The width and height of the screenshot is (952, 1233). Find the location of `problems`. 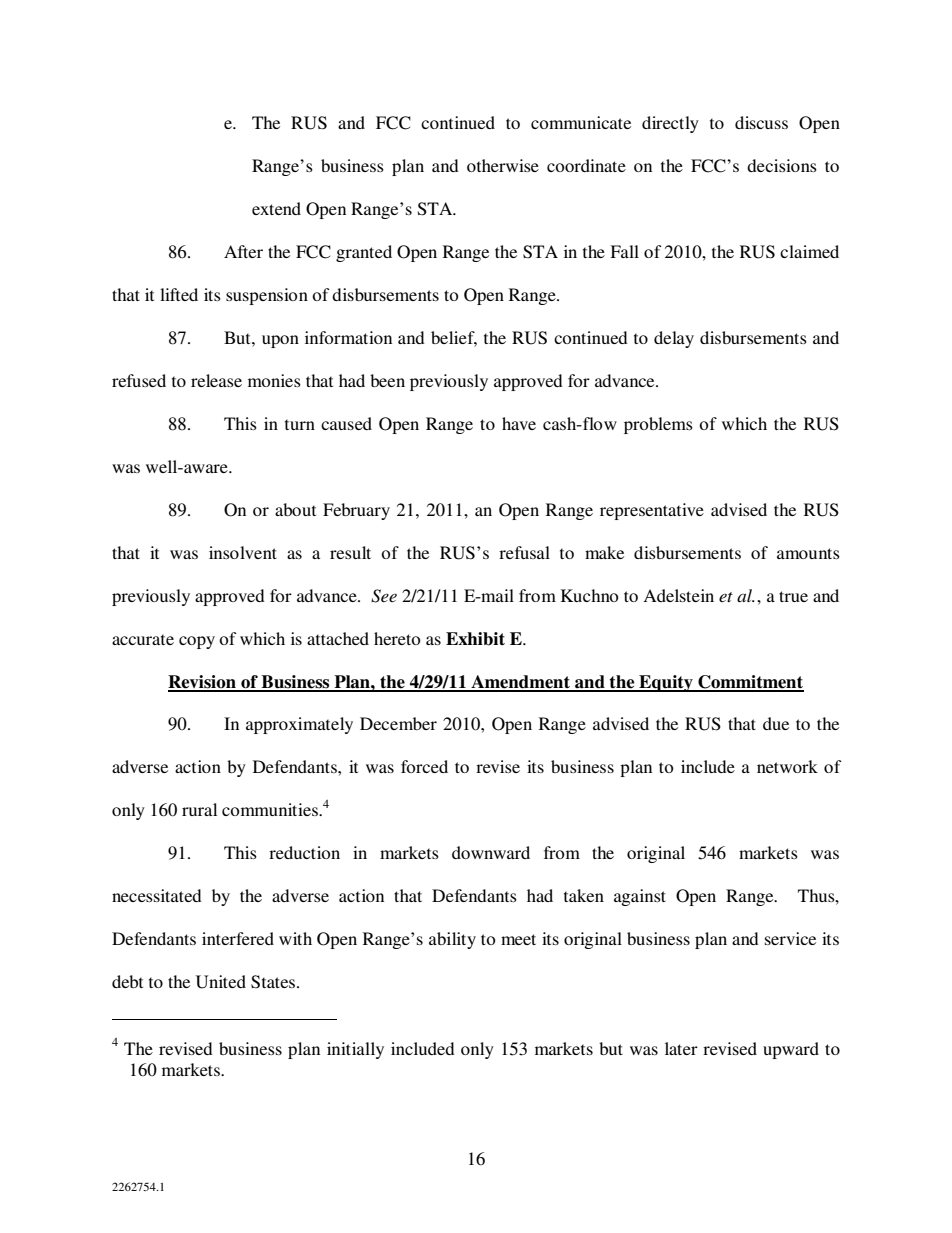

problems is located at coordinates (658, 425).
